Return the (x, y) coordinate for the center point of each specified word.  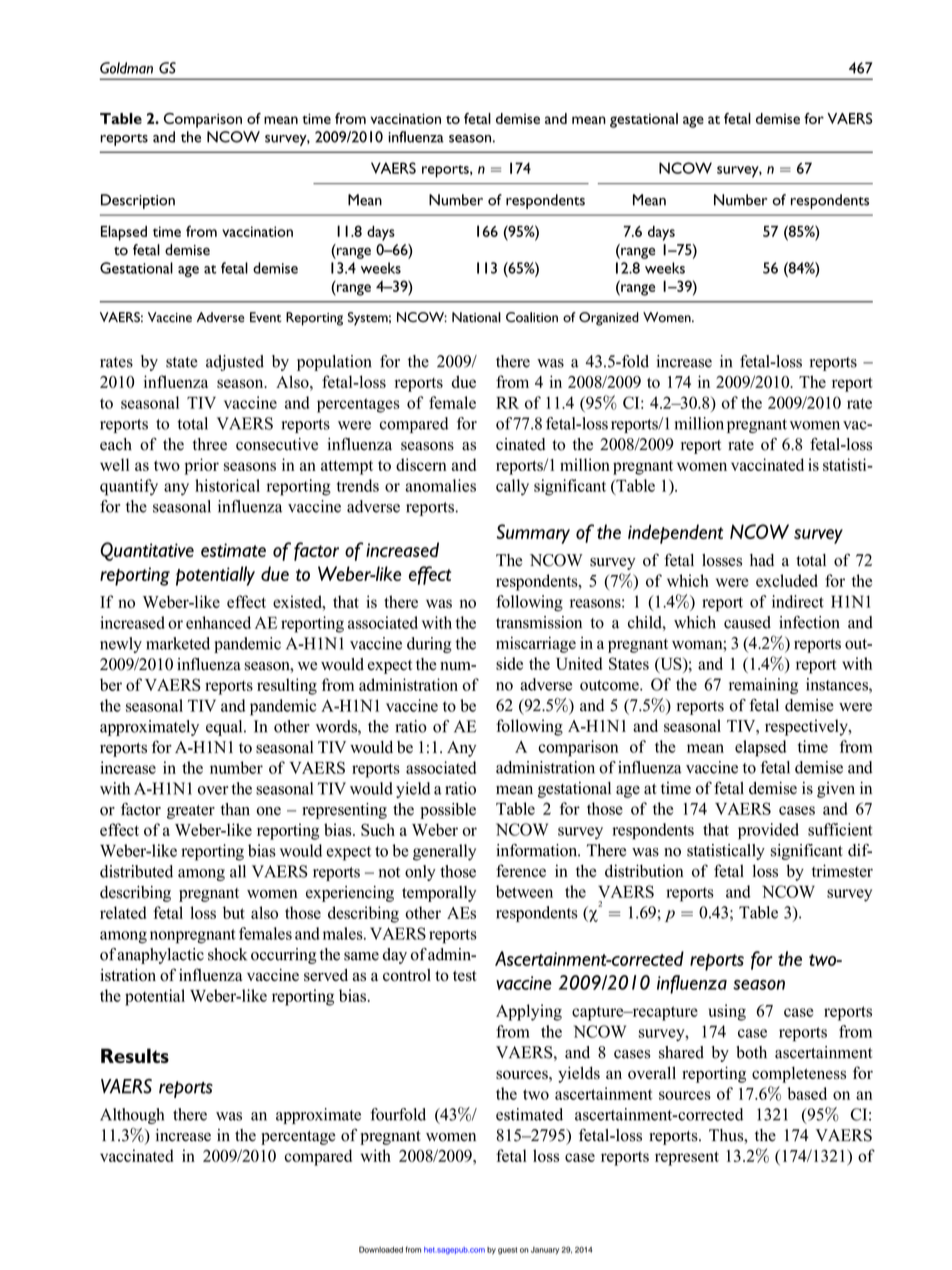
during (429, 645)
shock (227, 954)
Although (132, 1116)
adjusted (235, 363)
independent (675, 534)
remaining (763, 686)
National (476, 317)
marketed (178, 643)
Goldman (126, 68)
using (727, 1012)
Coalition (532, 317)
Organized (609, 319)
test (465, 976)
